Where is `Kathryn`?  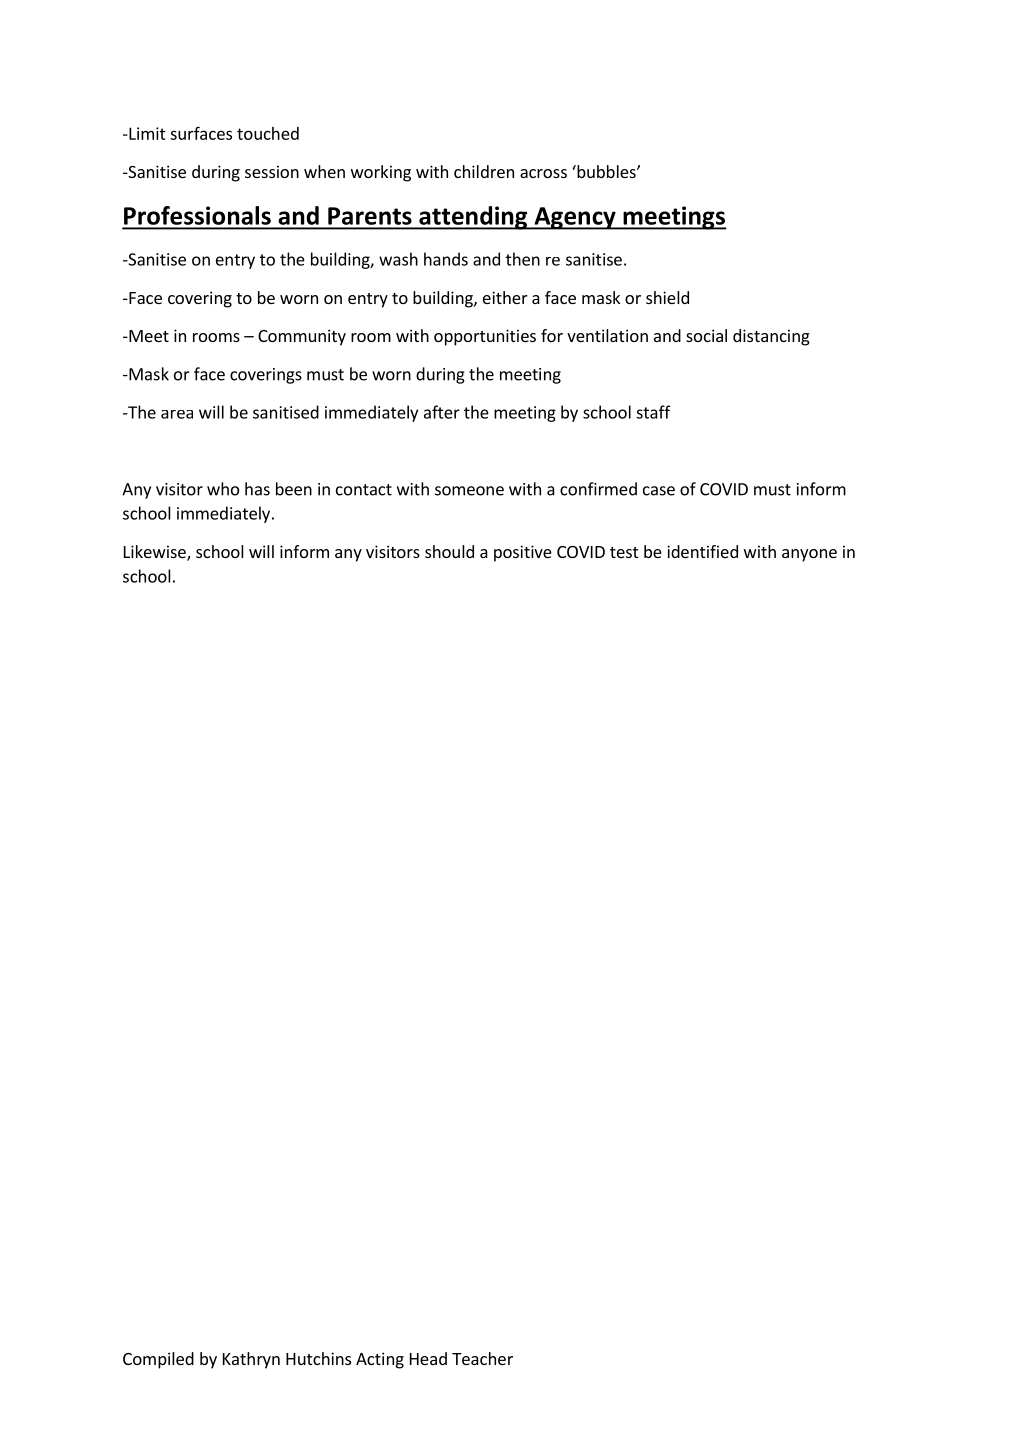 Kathryn is located at coordinates (251, 1360).
